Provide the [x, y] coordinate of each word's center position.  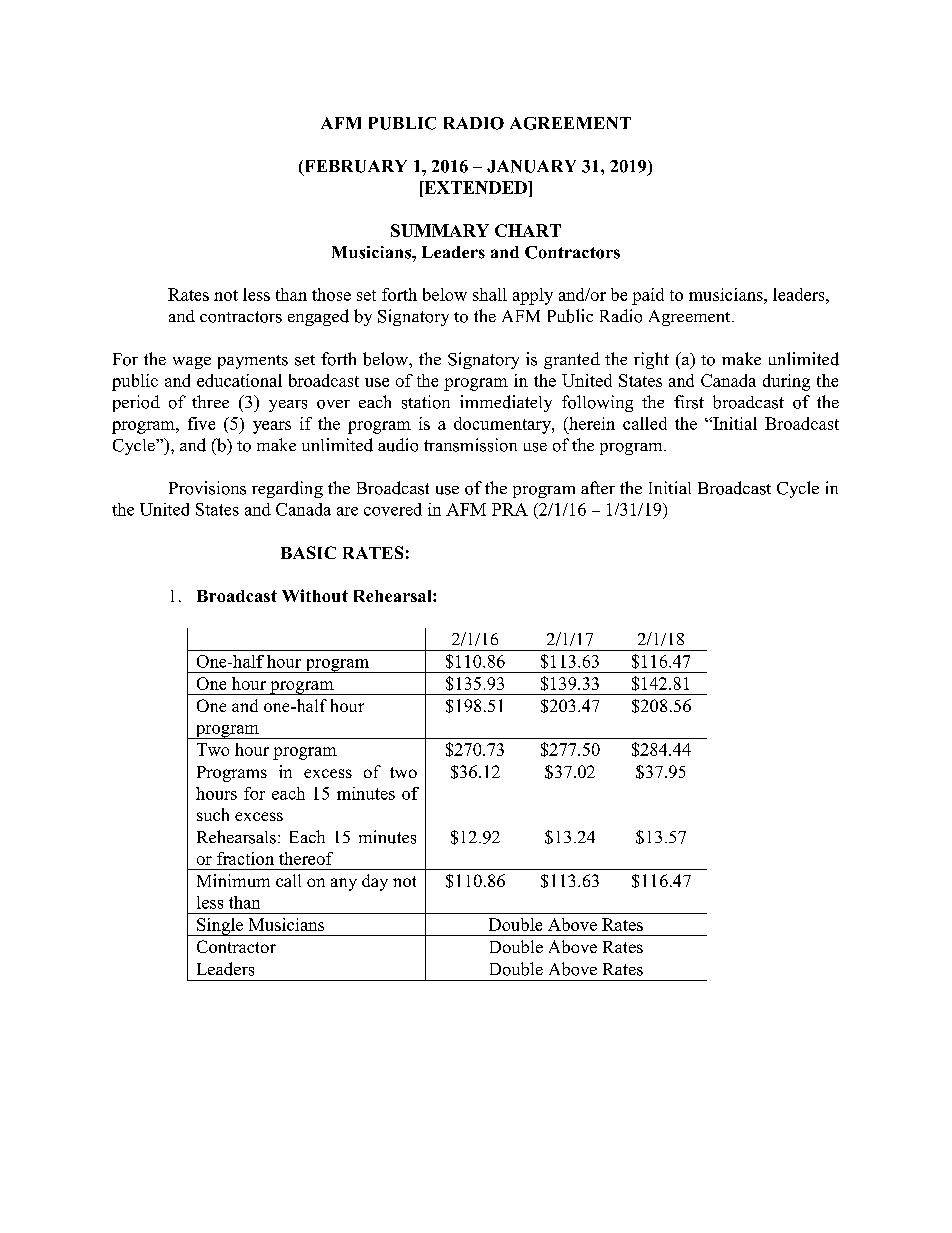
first [689, 402]
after [598, 487]
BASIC [308, 552]
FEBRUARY [354, 167]
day [375, 882]
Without [315, 595]
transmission [470, 445]
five [201, 423]
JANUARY [531, 166]
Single [220, 927]
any [344, 884]
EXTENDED [475, 187]
